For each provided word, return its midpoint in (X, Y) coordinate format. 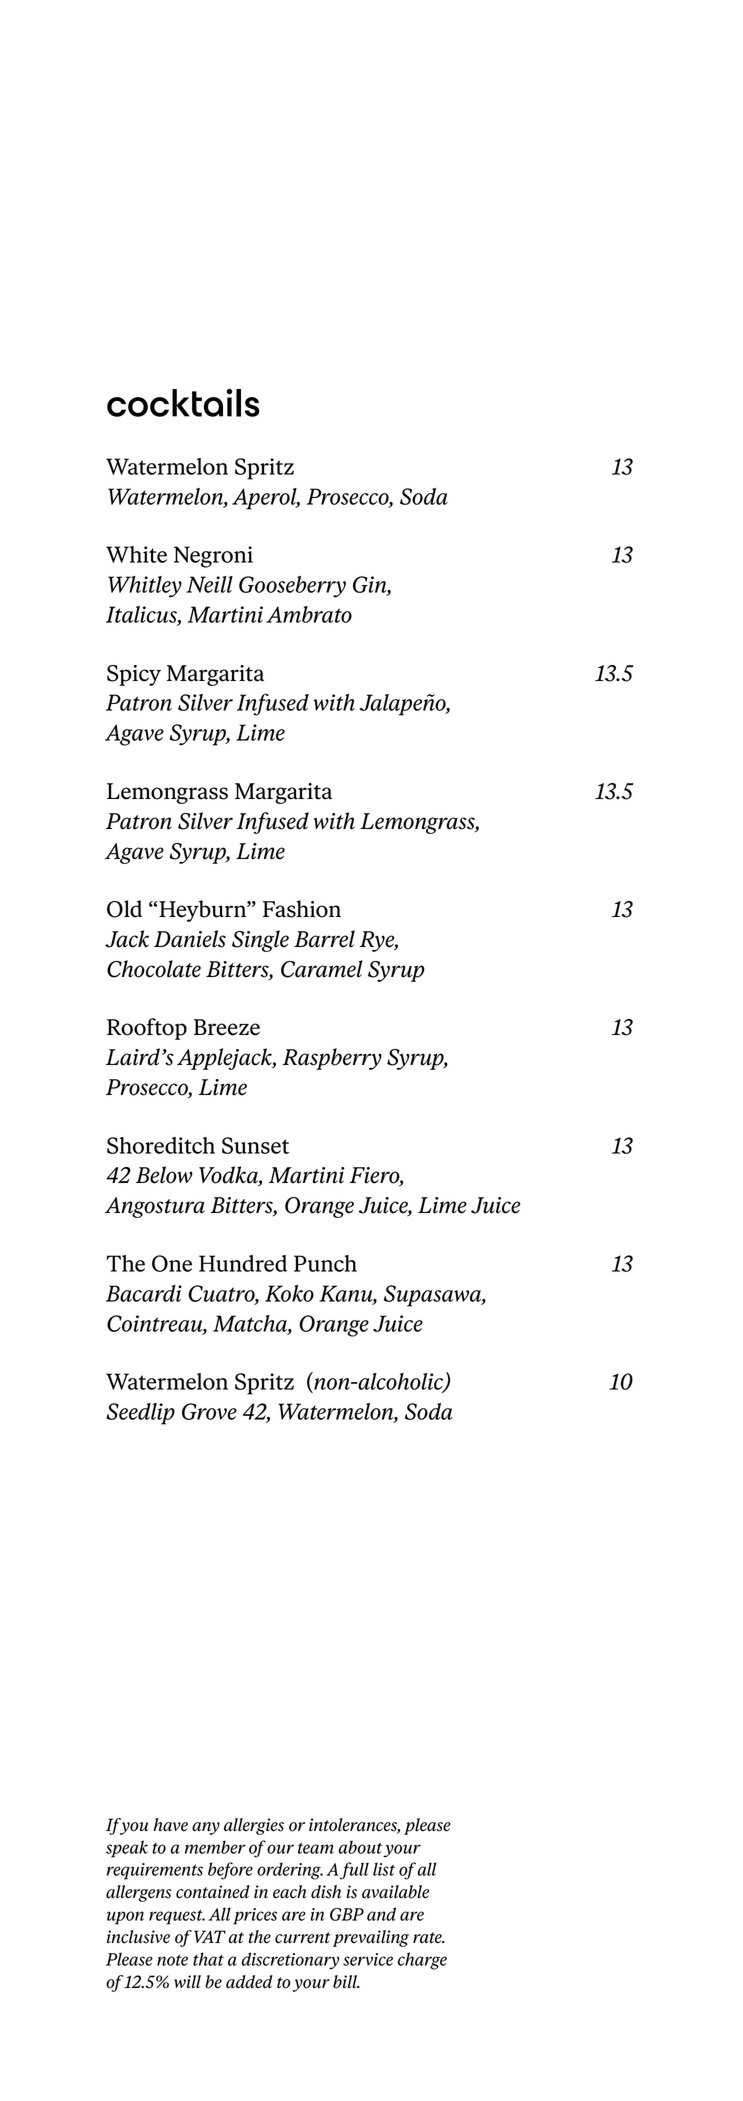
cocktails (183, 403)
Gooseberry (292, 587)
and (381, 1914)
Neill (209, 584)
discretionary (291, 1961)
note (172, 1960)
